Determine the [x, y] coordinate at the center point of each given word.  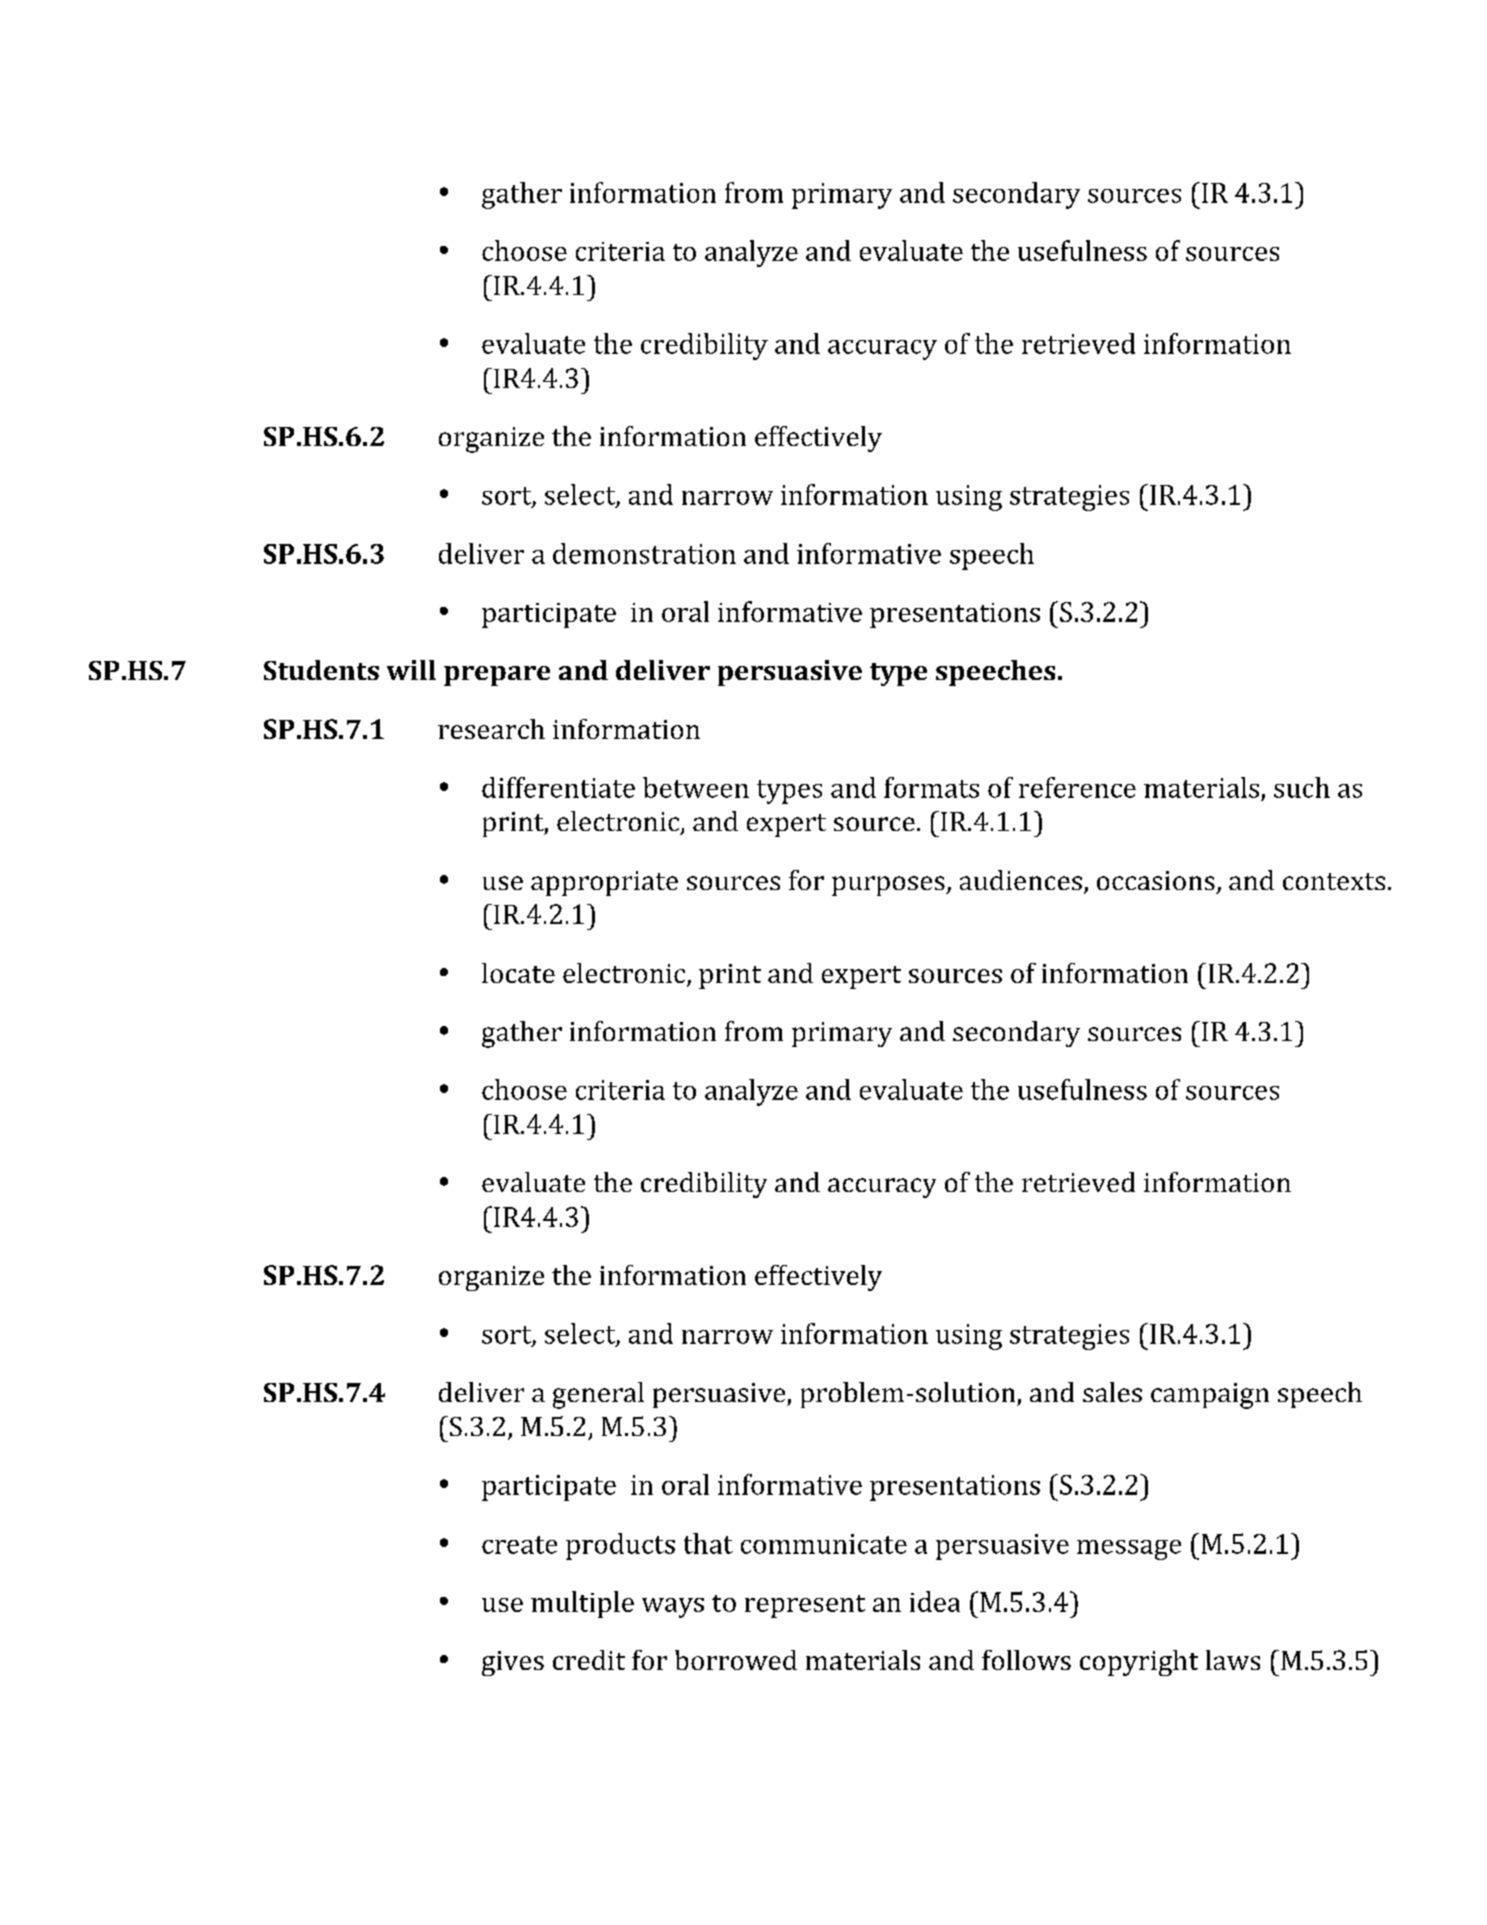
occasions [1156, 880]
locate [518, 973]
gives [513, 1663]
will [411, 670]
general [598, 1395]
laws [1233, 1660]
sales [1112, 1392]
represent [805, 1606]
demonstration [644, 553]
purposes [889, 886]
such [1302, 787]
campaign [1210, 1396]
